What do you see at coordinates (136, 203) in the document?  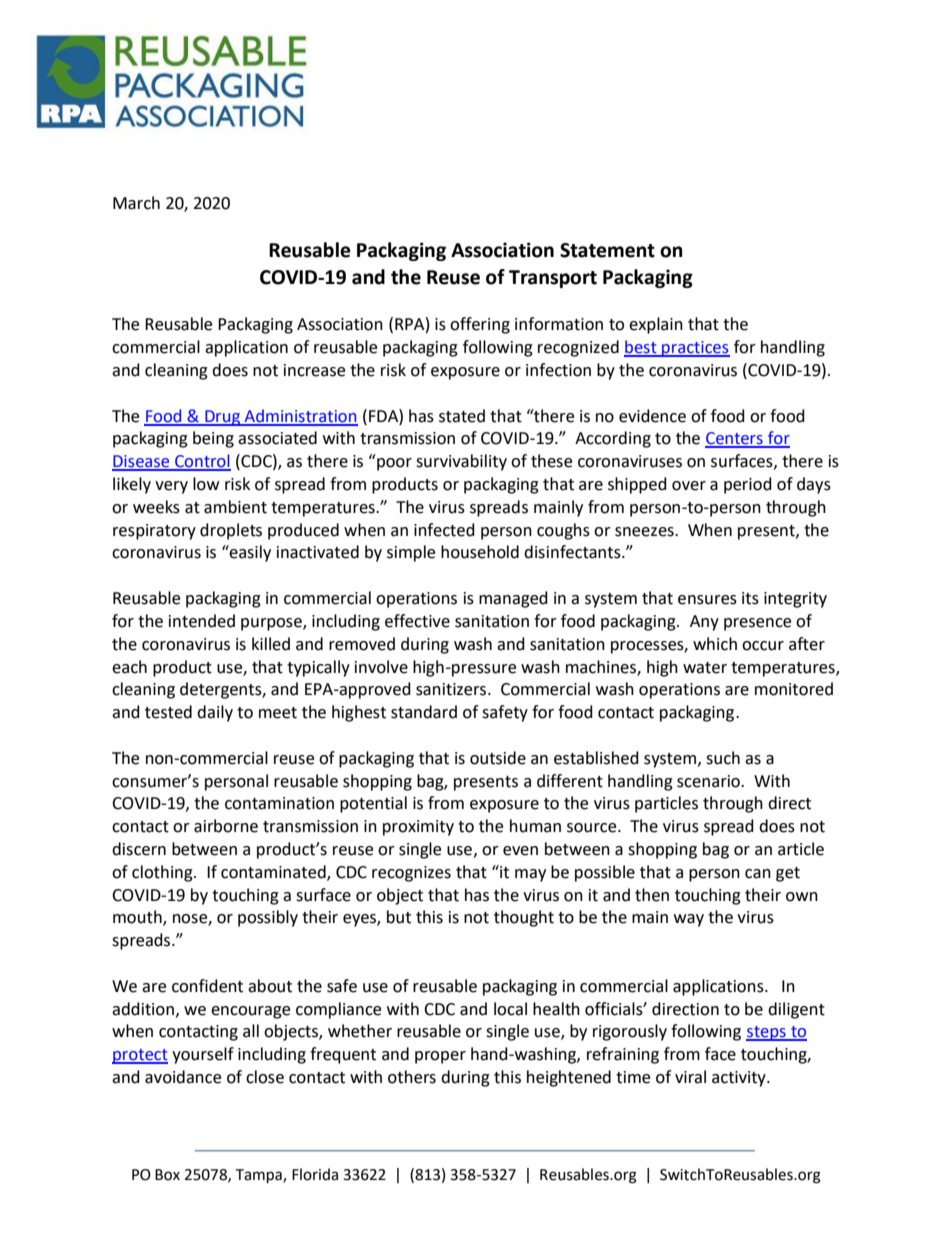 I see `March` at bounding box center [136, 203].
